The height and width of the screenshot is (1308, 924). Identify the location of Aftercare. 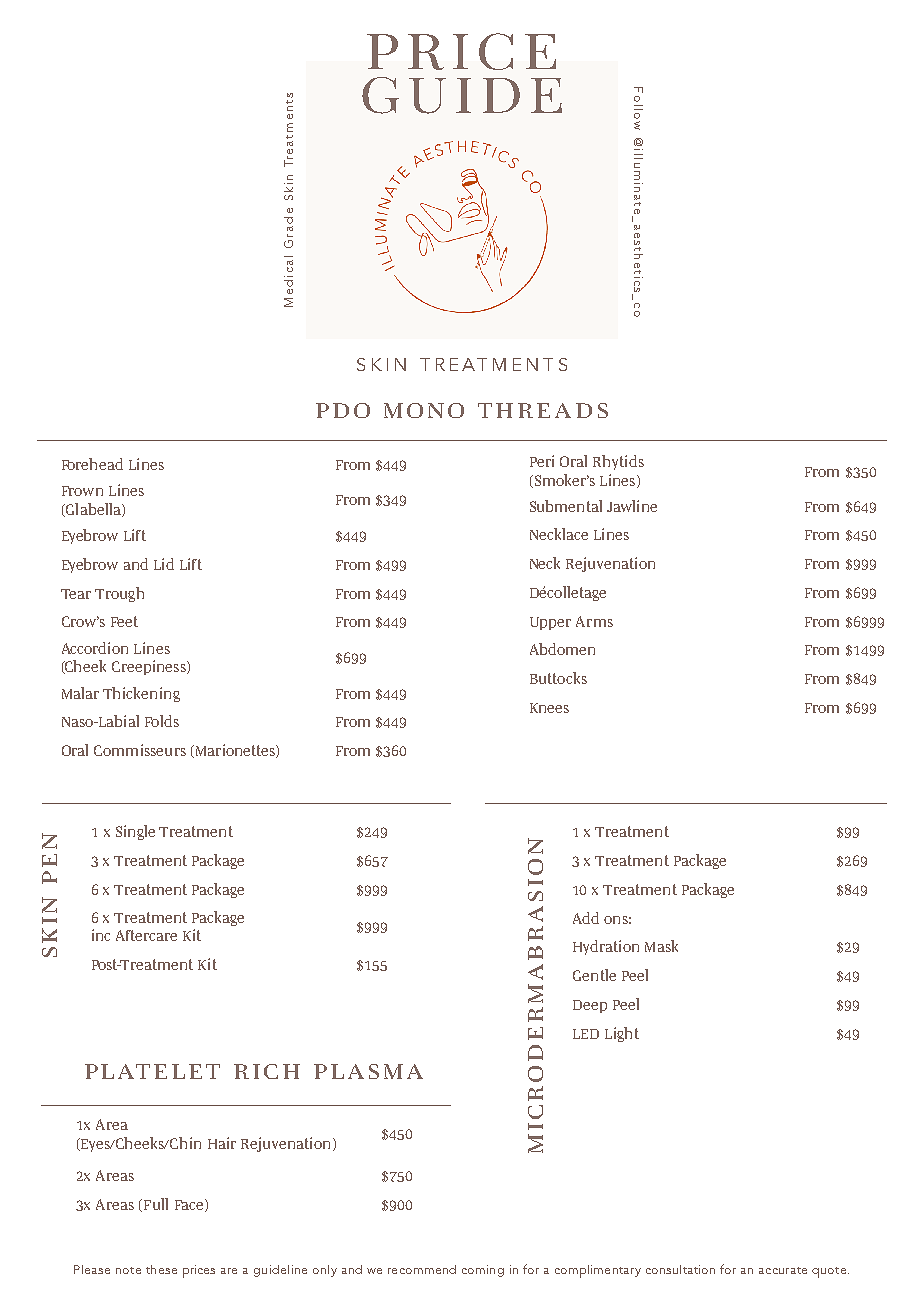
(146, 935).
